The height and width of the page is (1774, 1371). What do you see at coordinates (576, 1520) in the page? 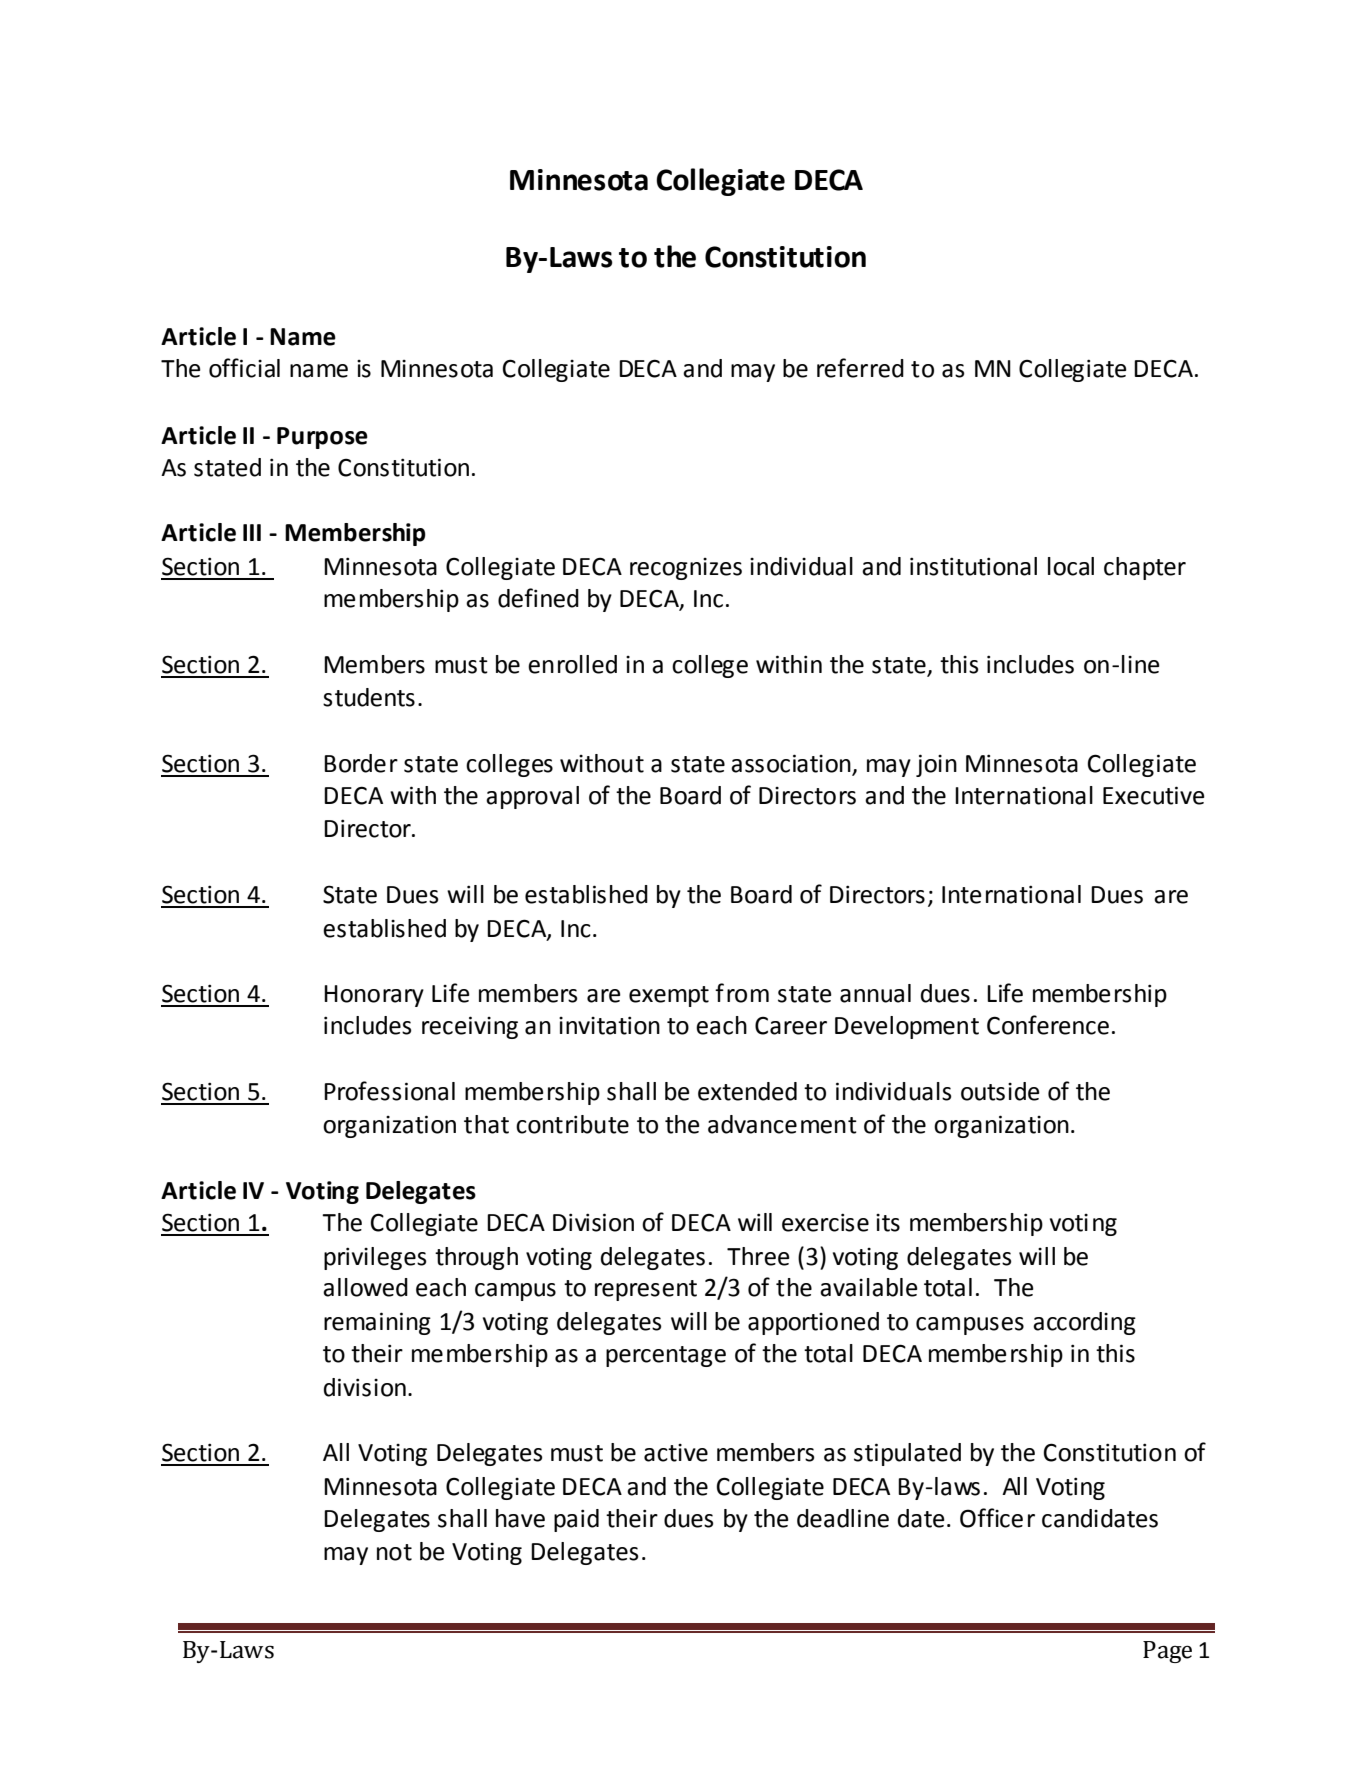
I see `paid` at bounding box center [576, 1520].
